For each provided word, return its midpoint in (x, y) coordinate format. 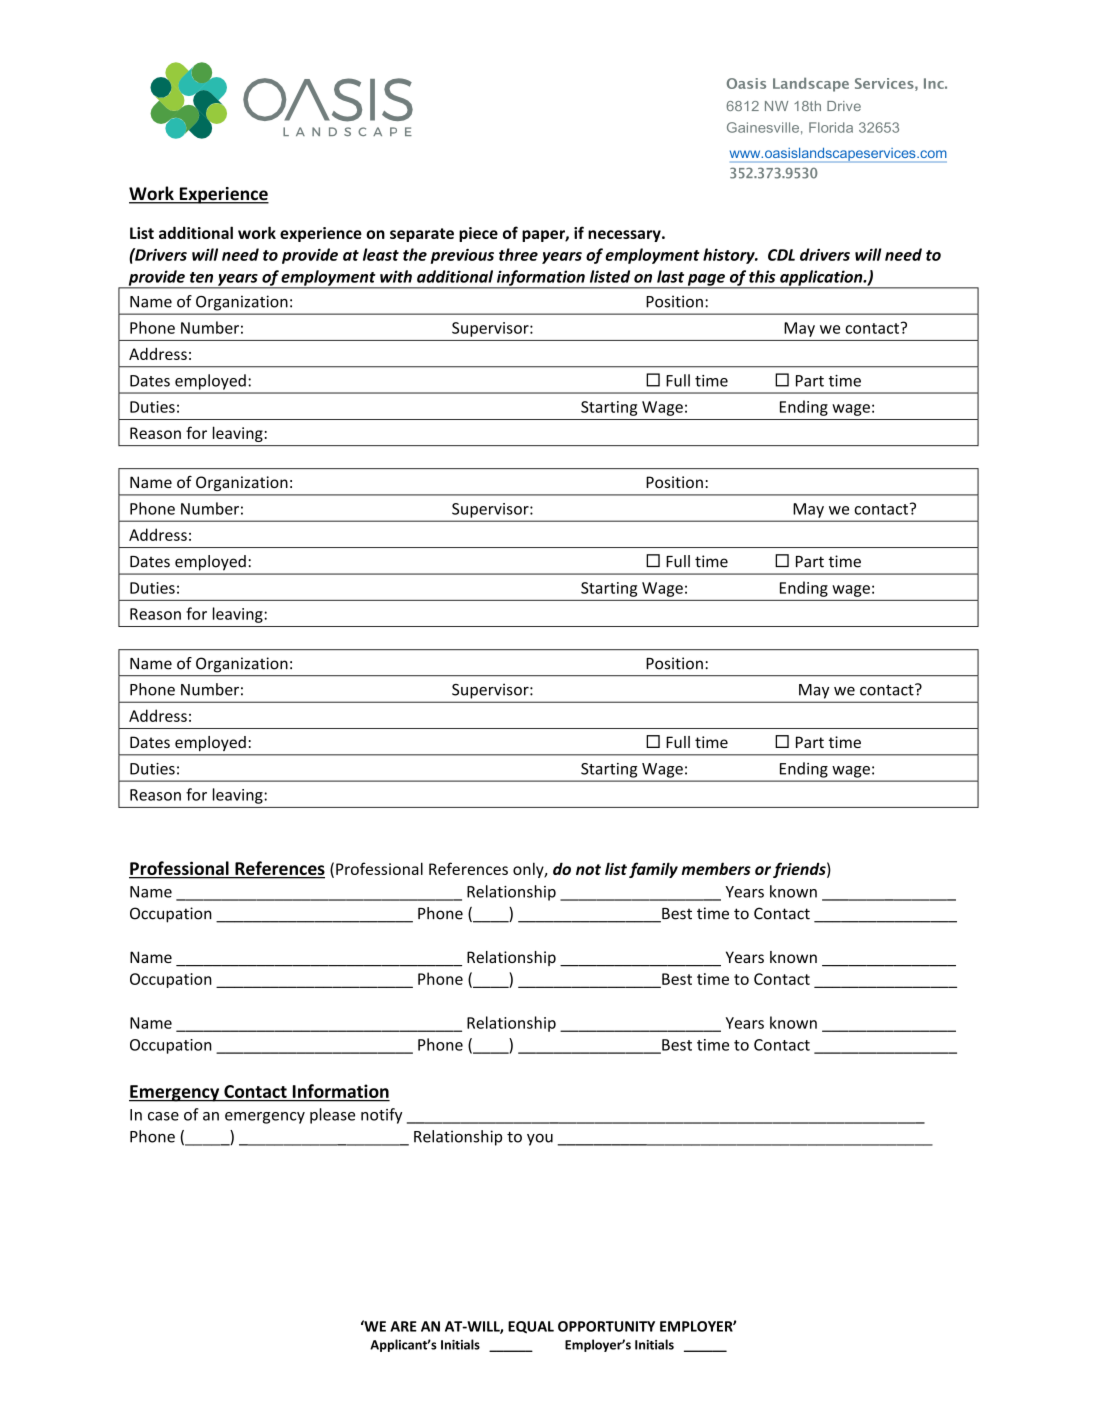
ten (201, 277)
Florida (831, 127)
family (653, 870)
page (706, 281)
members (716, 868)
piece (478, 234)
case (163, 1116)
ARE (403, 1326)
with (396, 276)
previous (462, 256)
